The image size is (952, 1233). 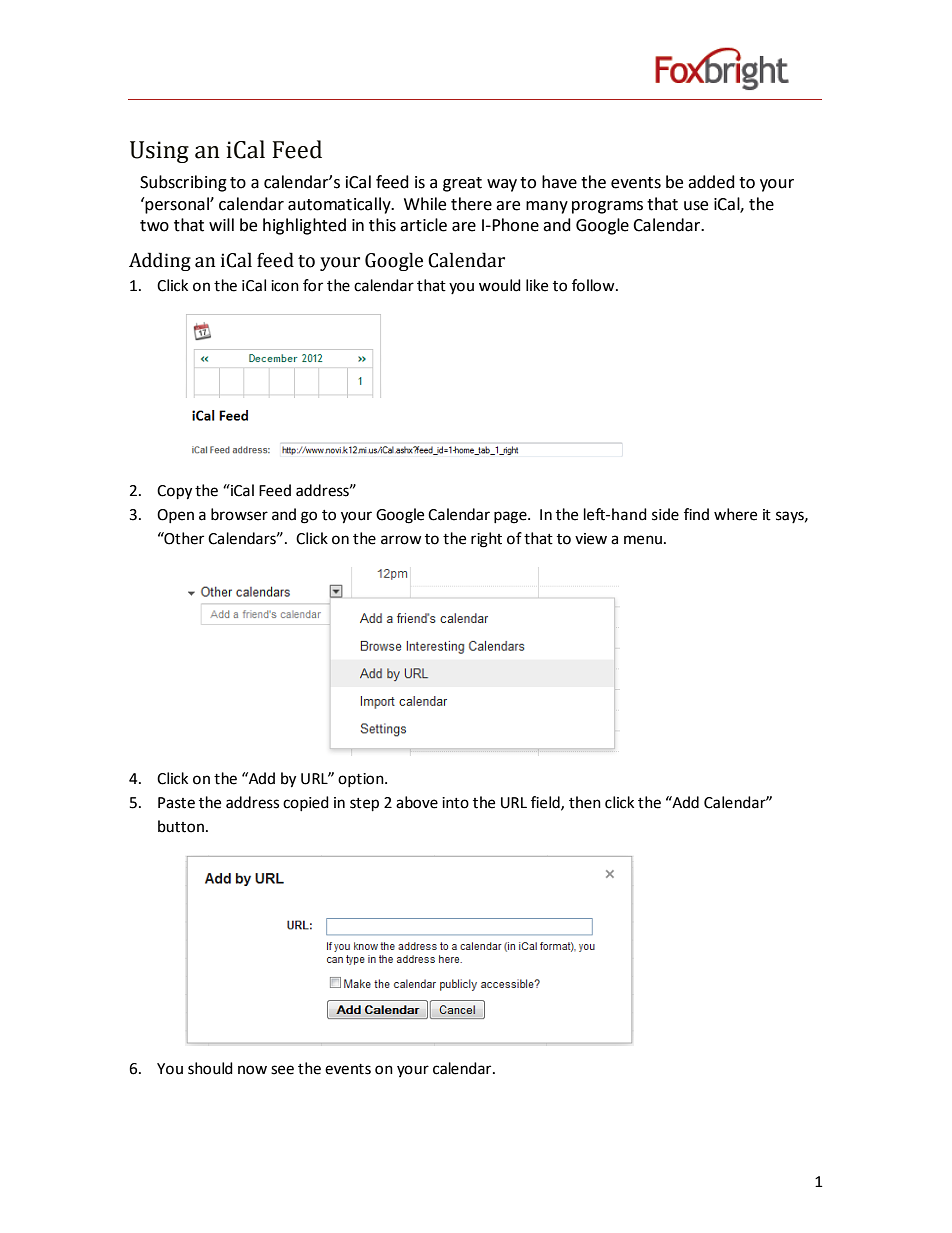 What do you see at coordinates (585, 802) in the screenshot?
I see `then` at bounding box center [585, 802].
